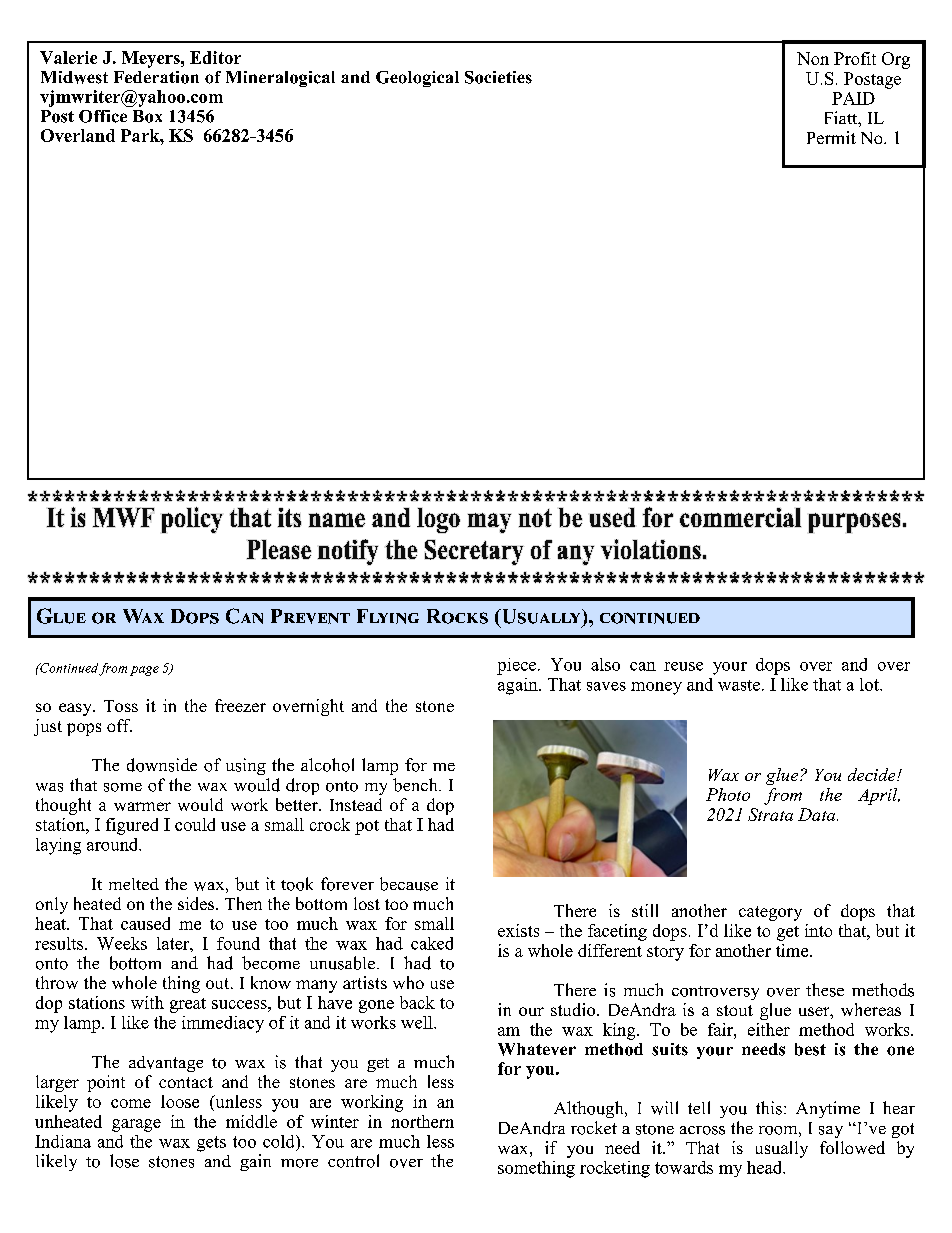  I want to click on Federation, so click(156, 77).
